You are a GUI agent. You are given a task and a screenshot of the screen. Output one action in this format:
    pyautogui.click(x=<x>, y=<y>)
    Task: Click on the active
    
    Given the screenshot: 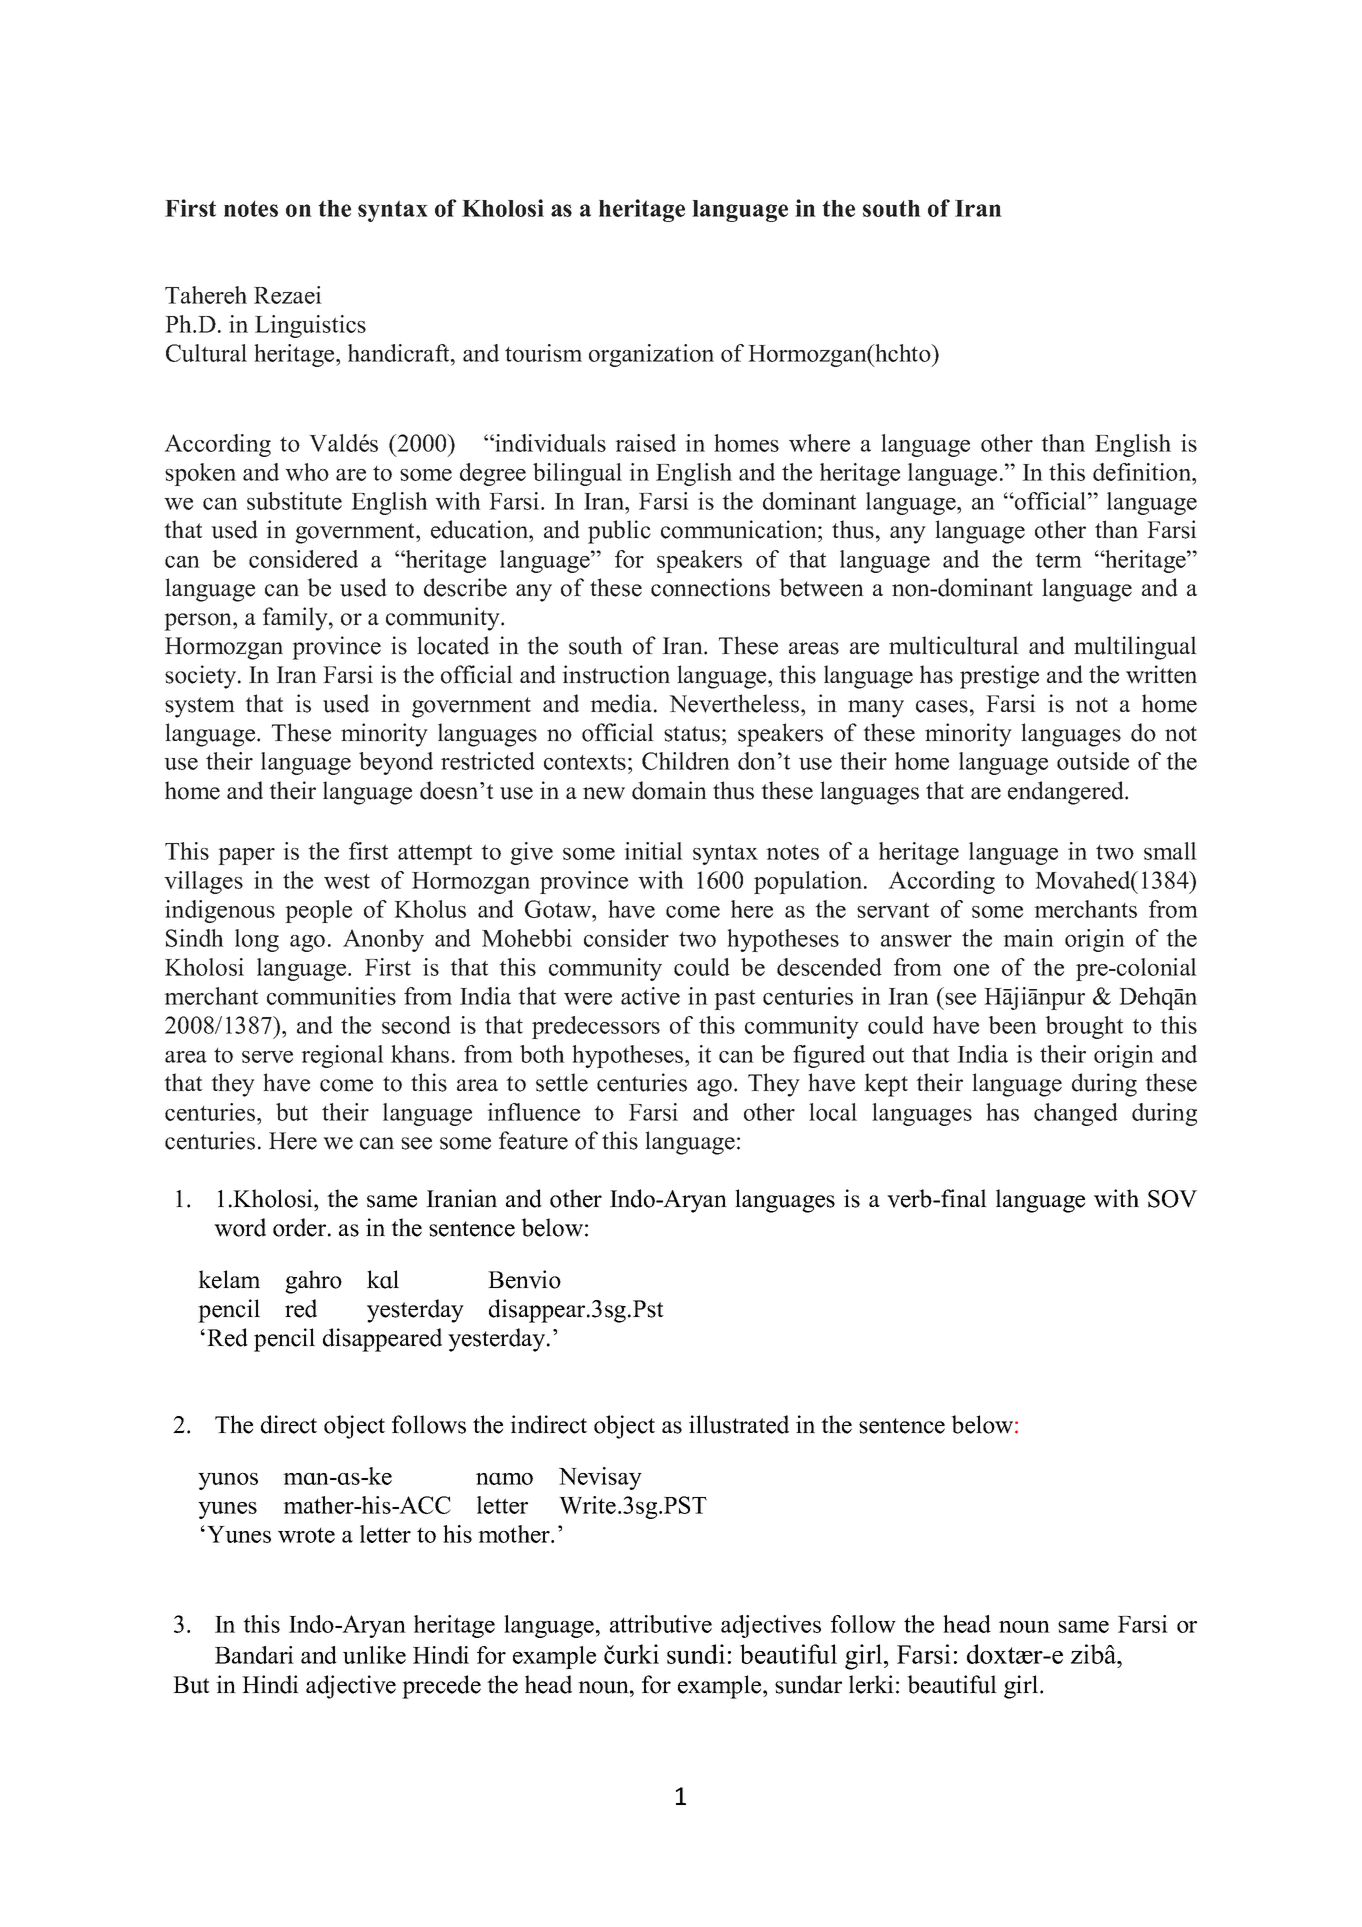 What is the action you would take?
    pyautogui.click(x=650, y=996)
